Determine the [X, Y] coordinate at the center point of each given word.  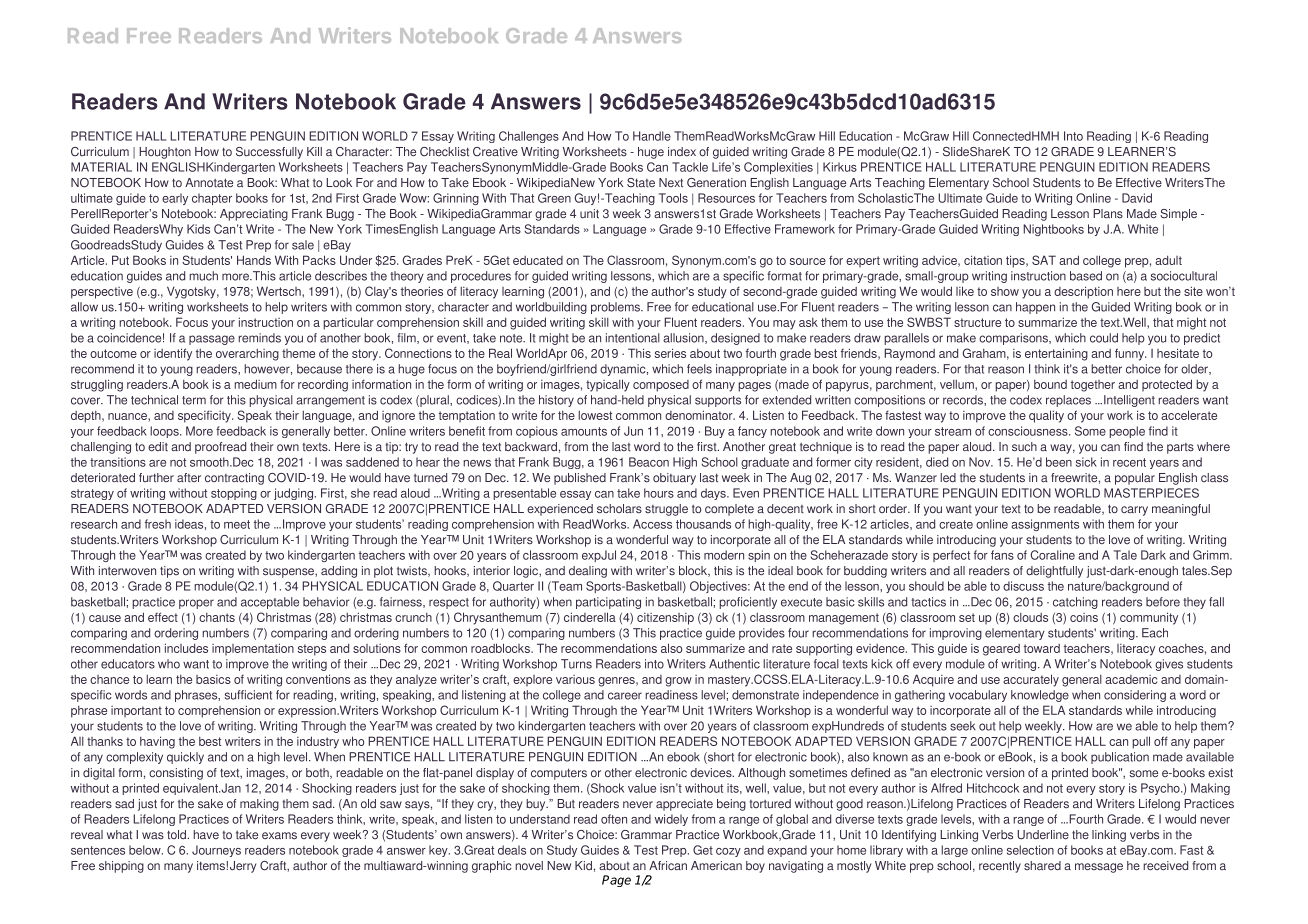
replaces [1068, 401]
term [194, 400]
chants [217, 617]
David [1137, 198]
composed [661, 386]
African [668, 865]
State [641, 183]
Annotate [209, 183]
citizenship [665, 619]
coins [1084, 617]
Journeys [216, 851]
